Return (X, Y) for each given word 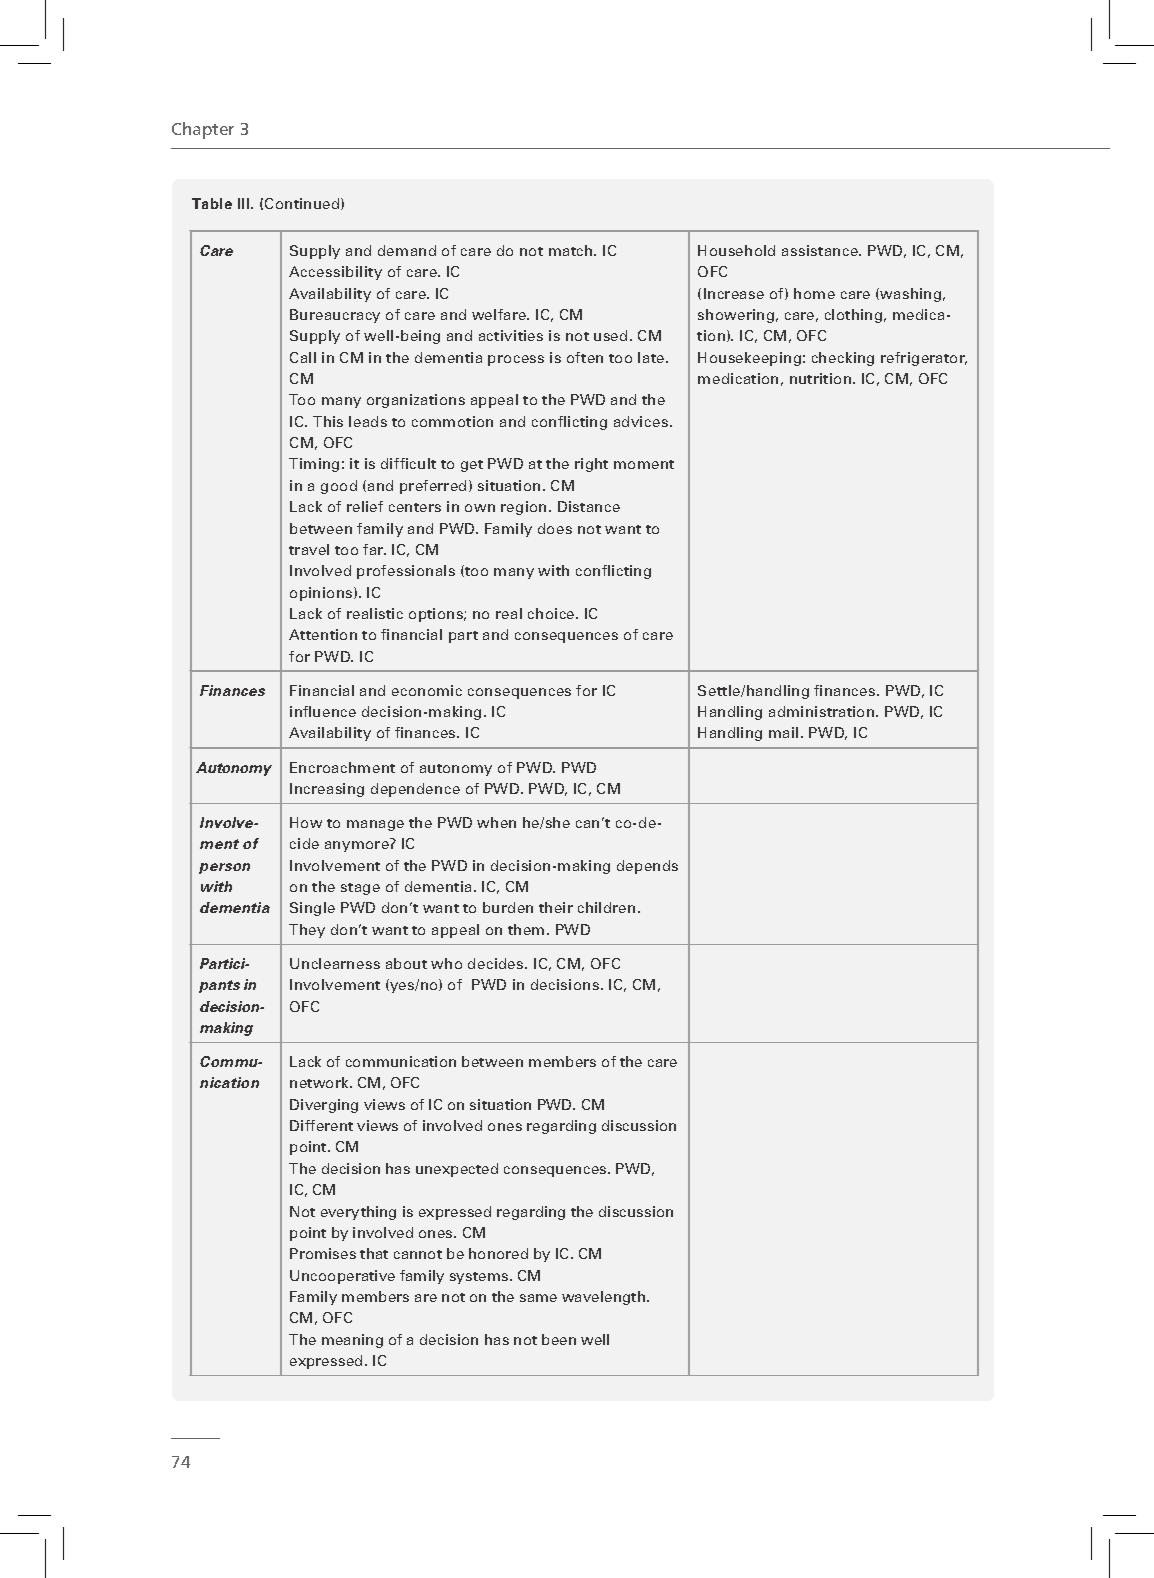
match (572, 250)
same (538, 1298)
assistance (821, 250)
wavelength (603, 1298)
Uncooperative (342, 1277)
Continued (303, 204)
